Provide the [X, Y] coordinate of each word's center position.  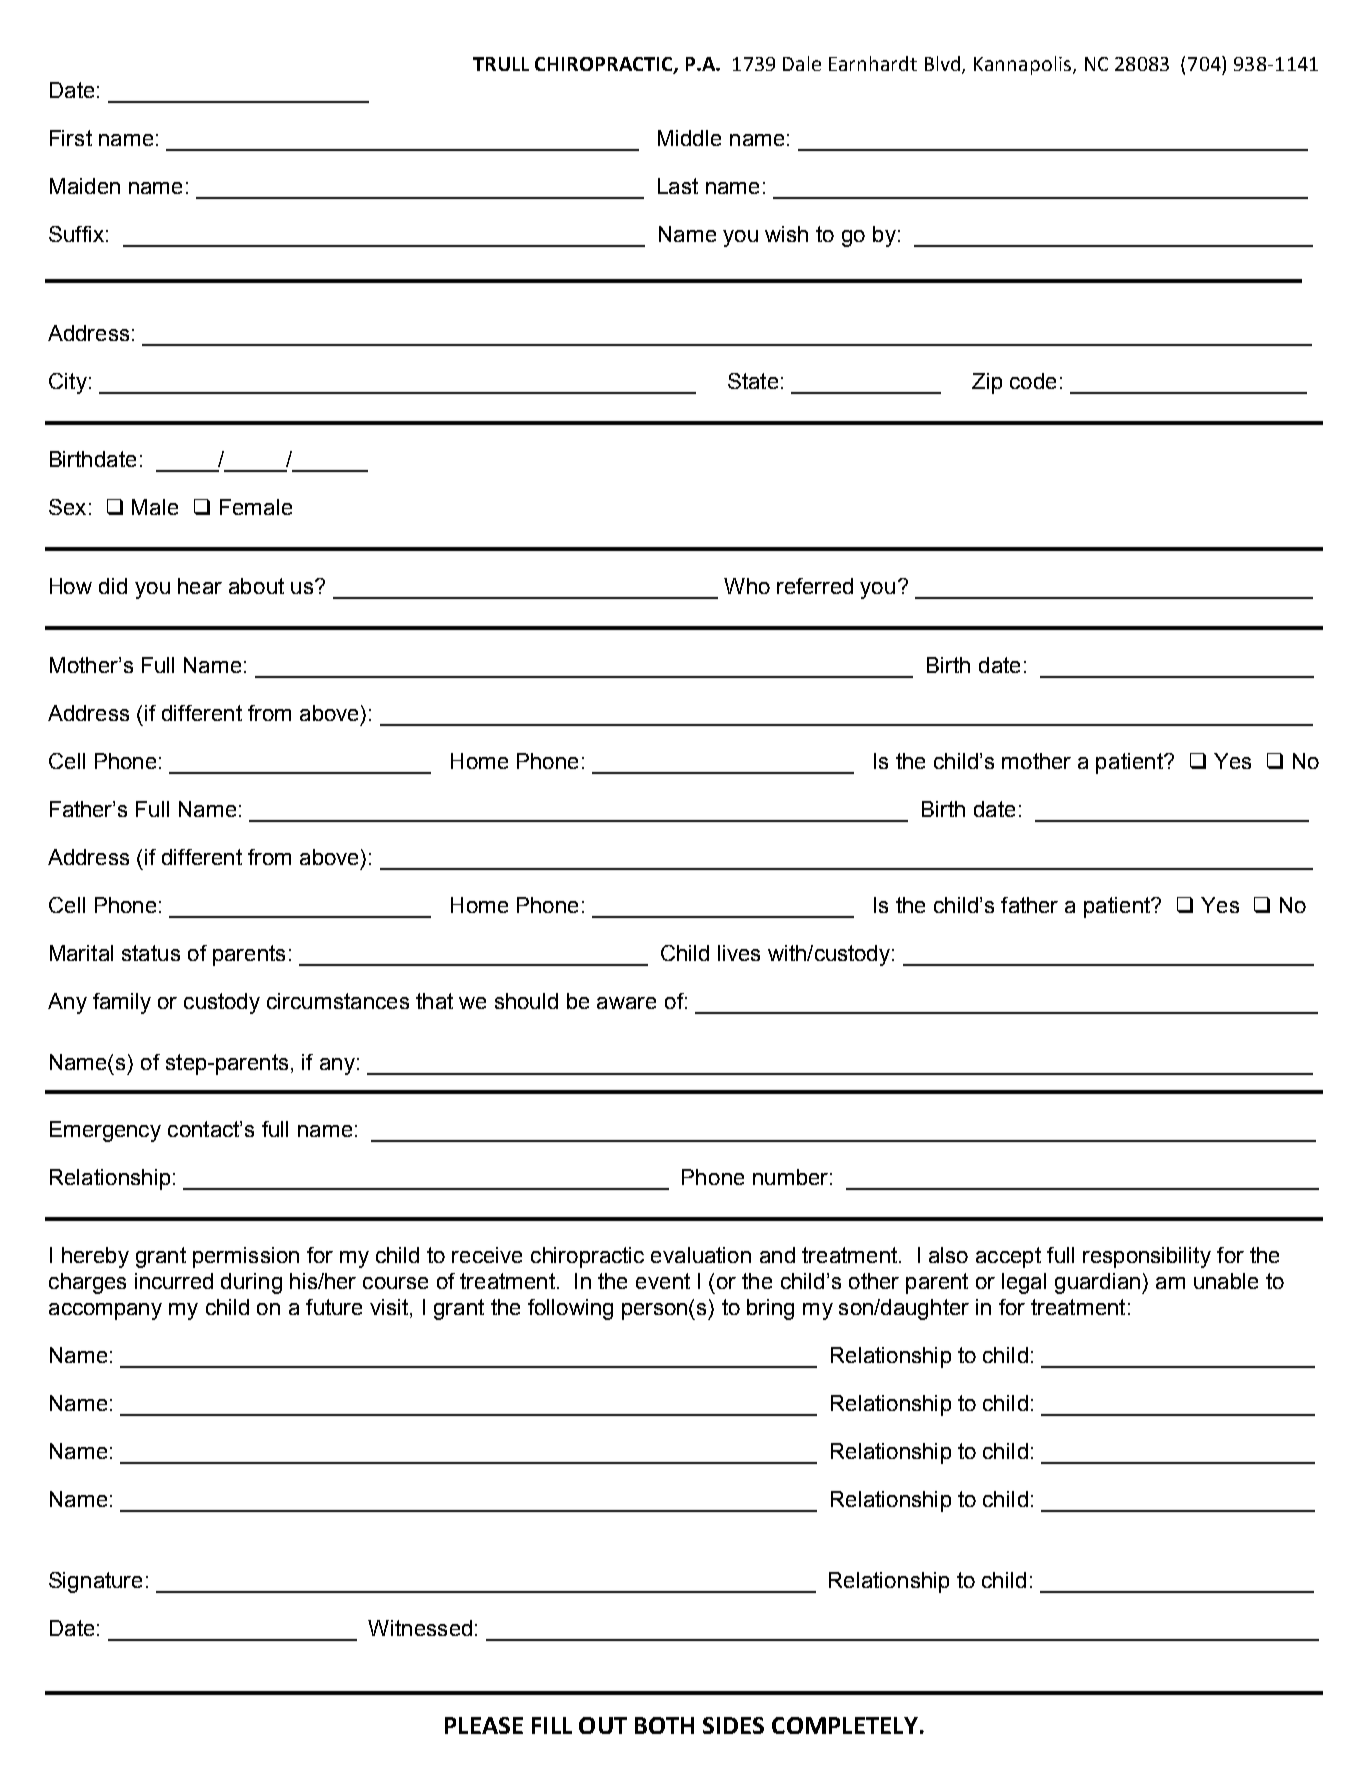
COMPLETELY [845, 1725]
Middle [689, 138]
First [71, 138]
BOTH [664, 1725]
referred [815, 586]
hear [200, 586]
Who [747, 586]
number [790, 1177]
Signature [95, 1582]
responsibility [1147, 1257]
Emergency [105, 1131]
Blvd [944, 65]
